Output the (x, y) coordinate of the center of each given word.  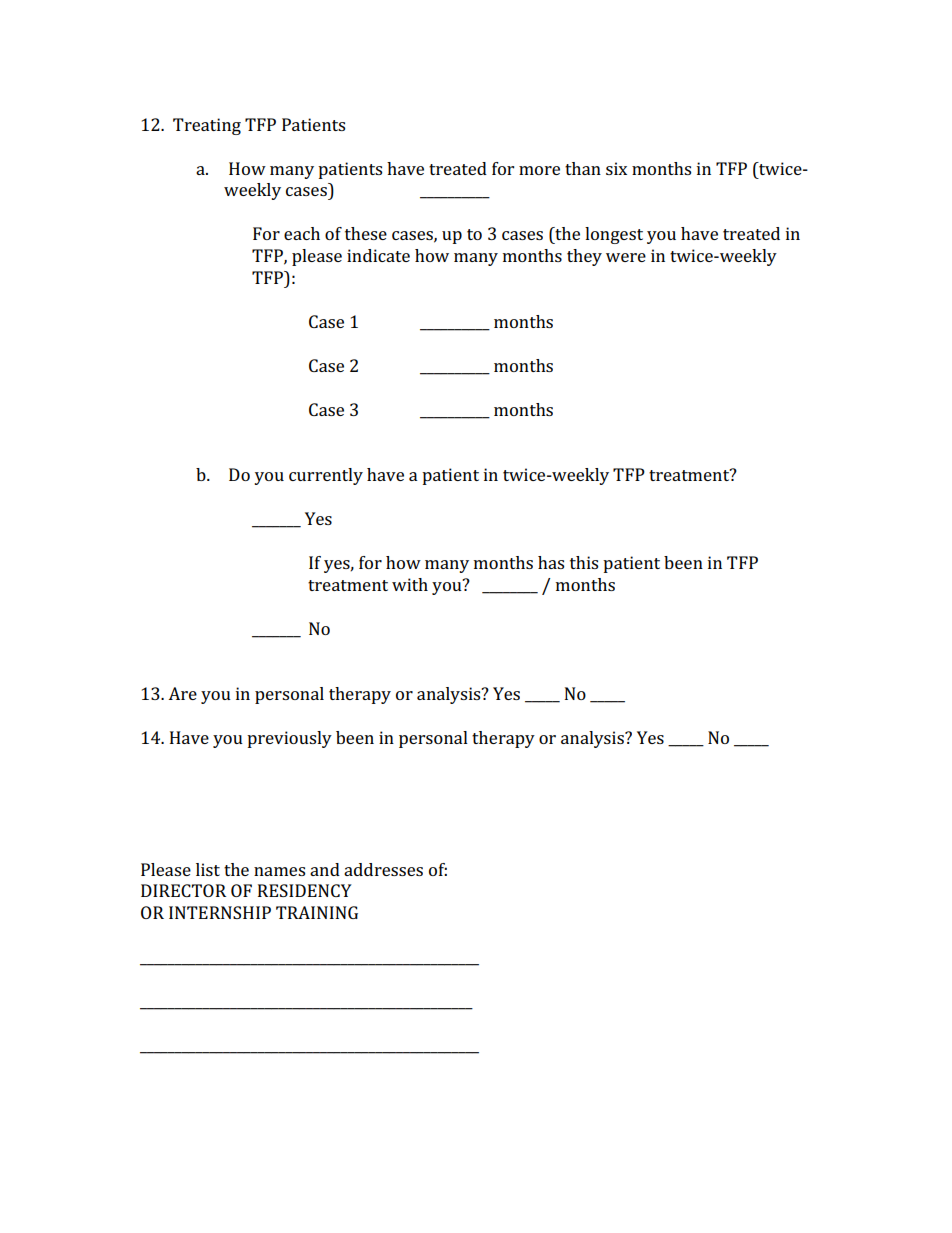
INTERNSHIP (220, 912)
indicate (378, 255)
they (584, 257)
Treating (207, 126)
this (584, 562)
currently (326, 476)
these (366, 233)
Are (182, 693)
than (583, 168)
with (410, 584)
